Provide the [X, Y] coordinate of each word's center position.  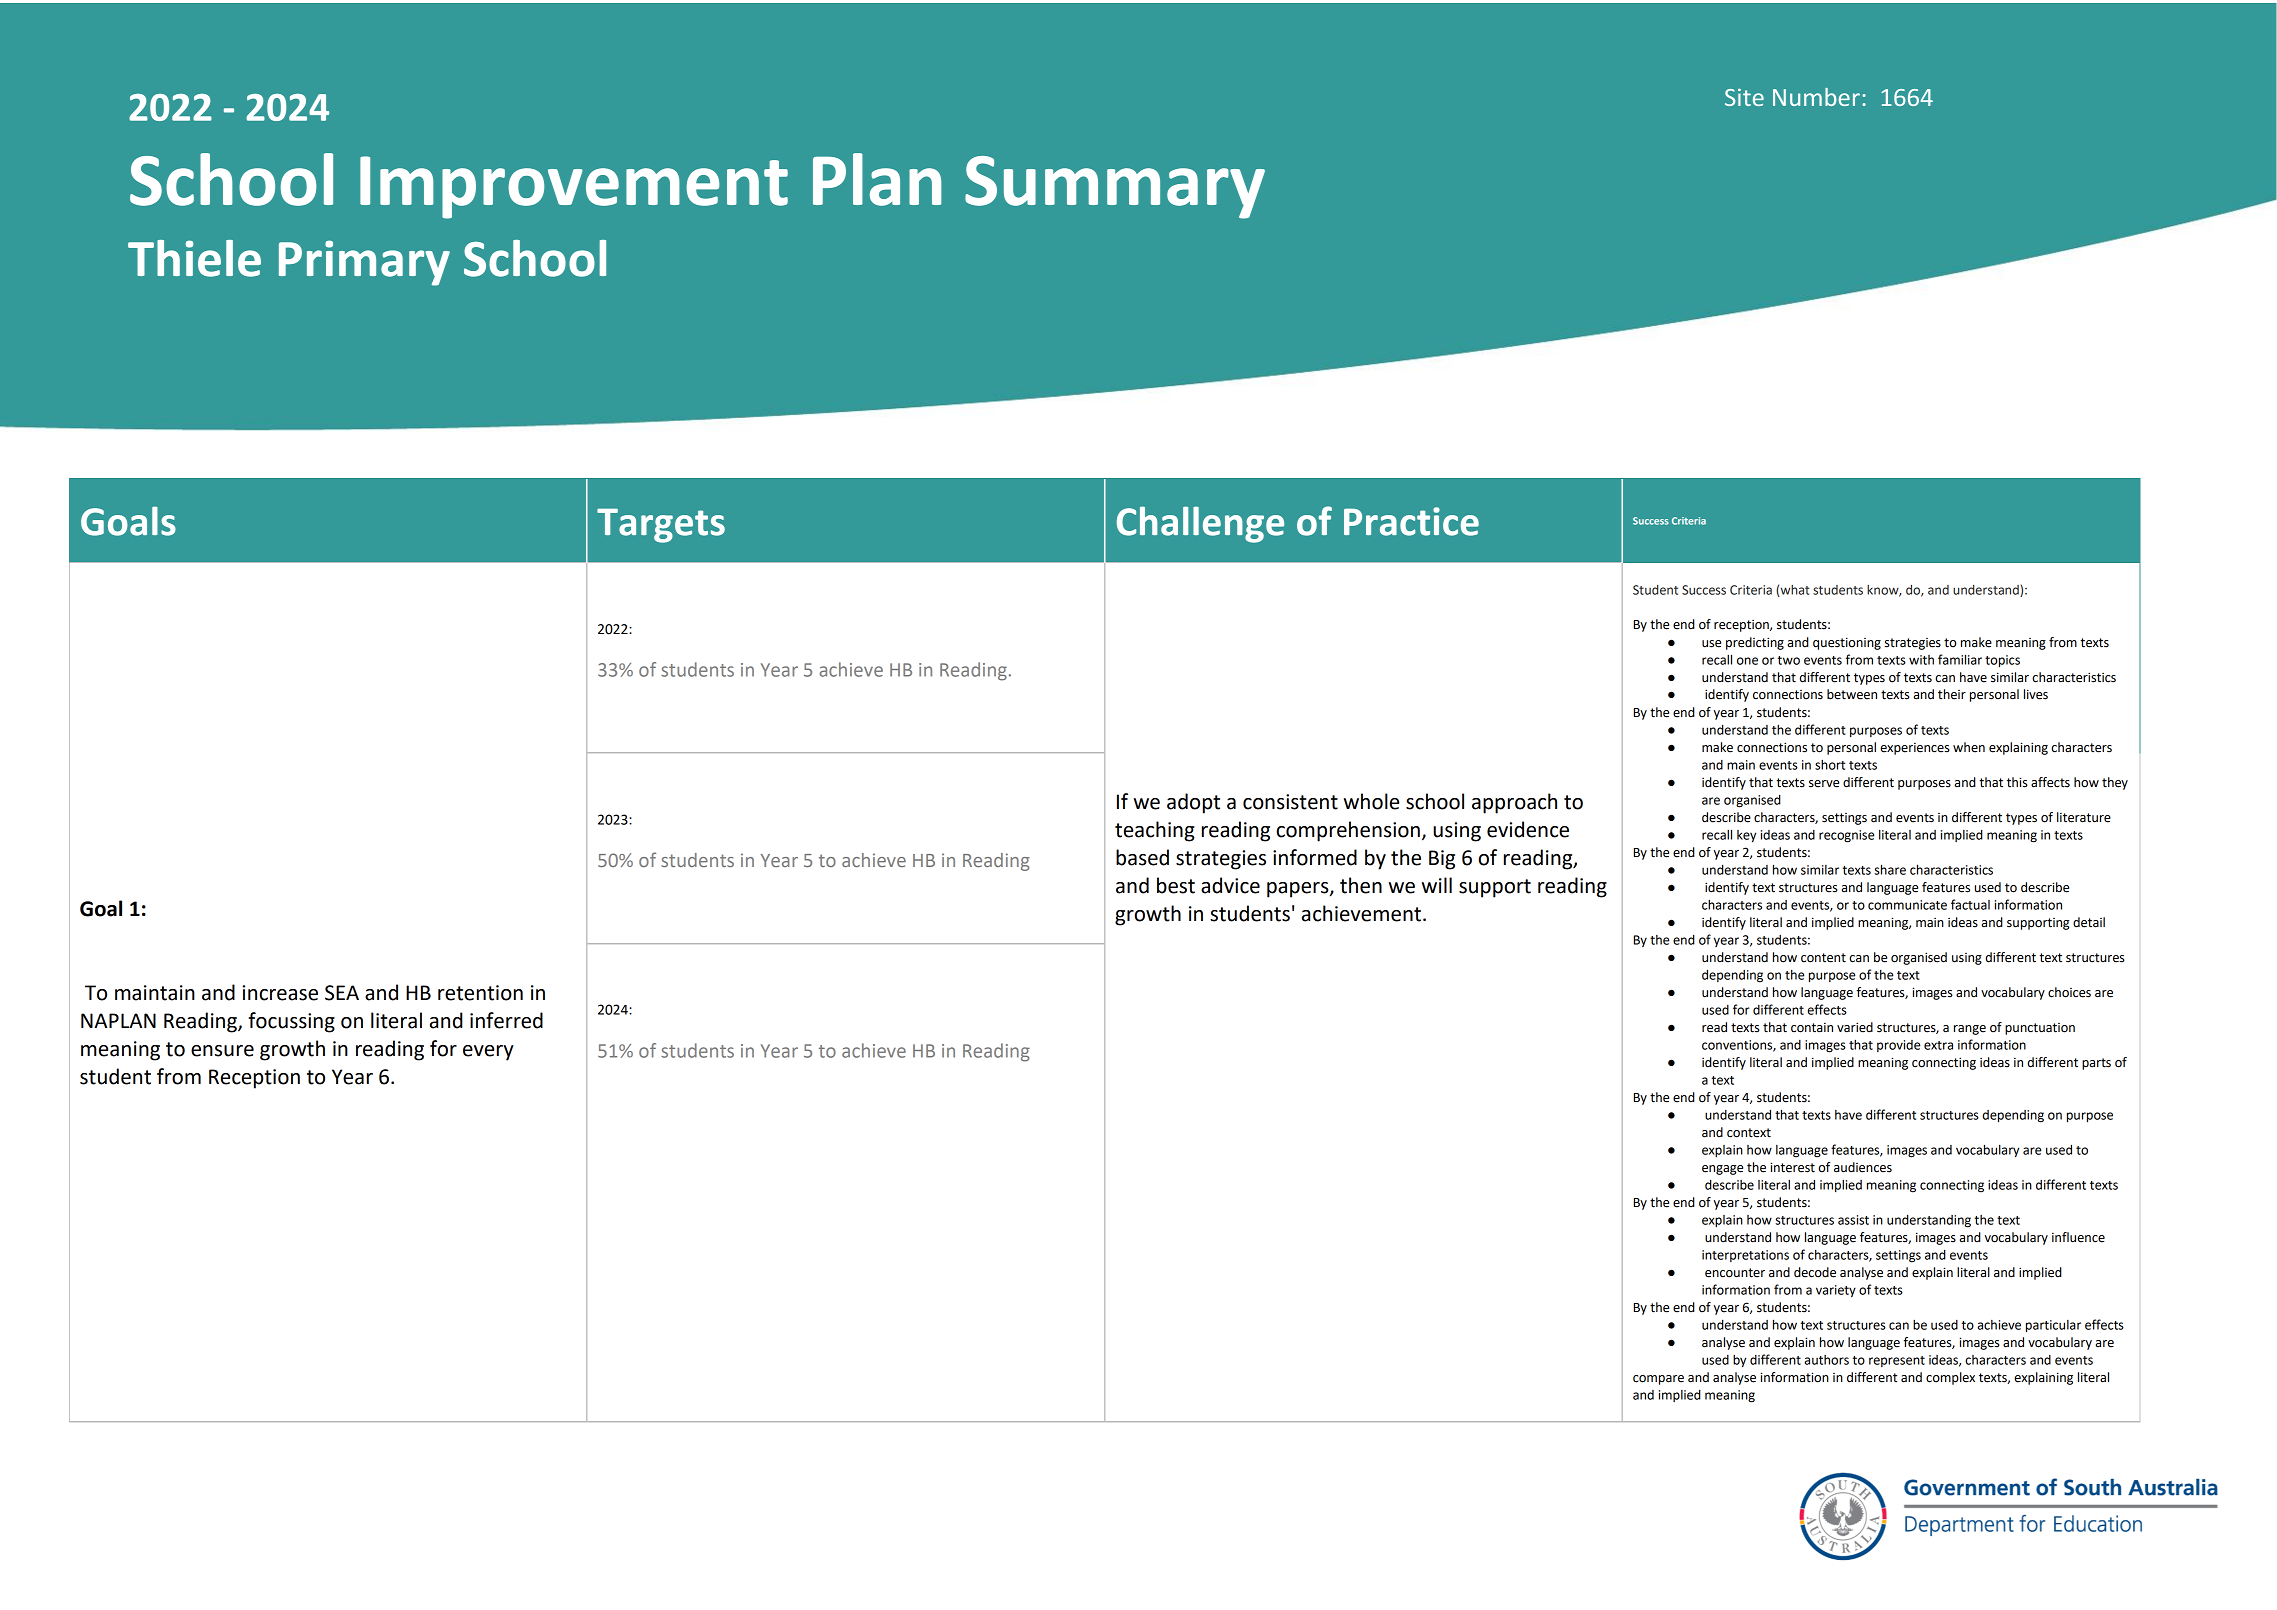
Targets [661, 525]
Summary [1115, 187]
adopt [1193, 803]
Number [1816, 97]
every [488, 1053]
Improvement [574, 187]
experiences [1915, 749]
